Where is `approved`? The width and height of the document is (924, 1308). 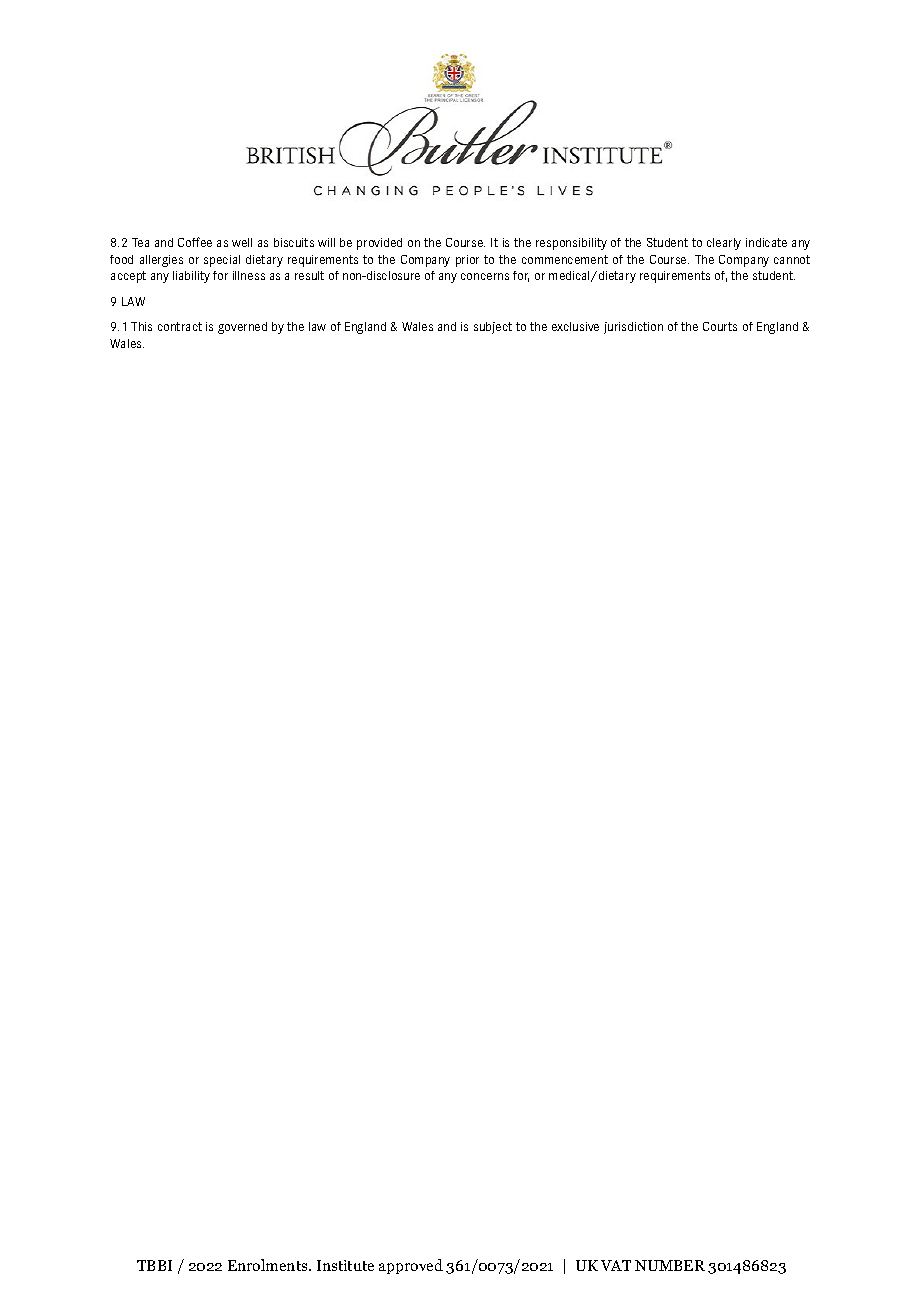 approved is located at coordinates (411, 1266).
